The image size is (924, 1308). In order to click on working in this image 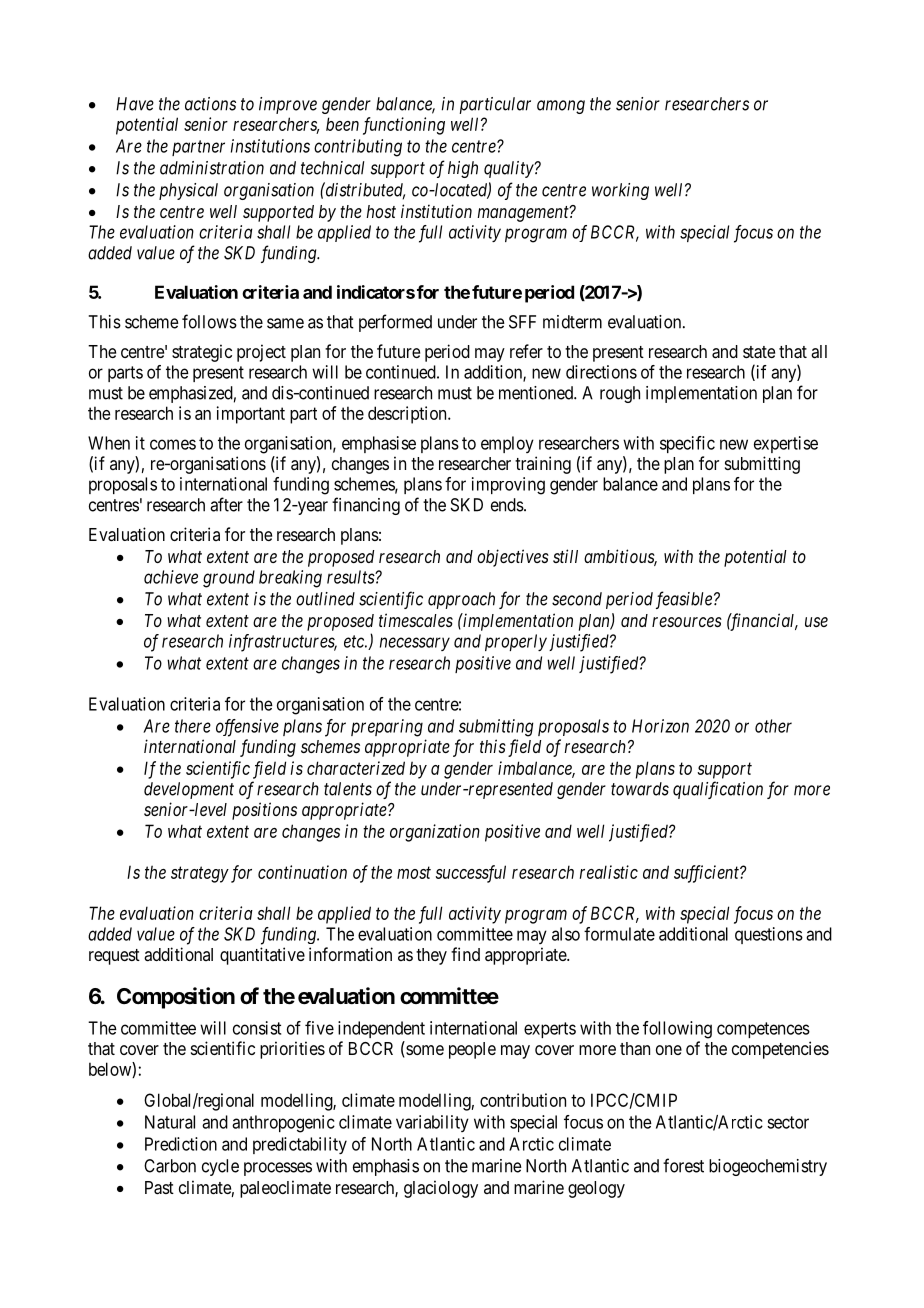, I will do `click(620, 191)`.
